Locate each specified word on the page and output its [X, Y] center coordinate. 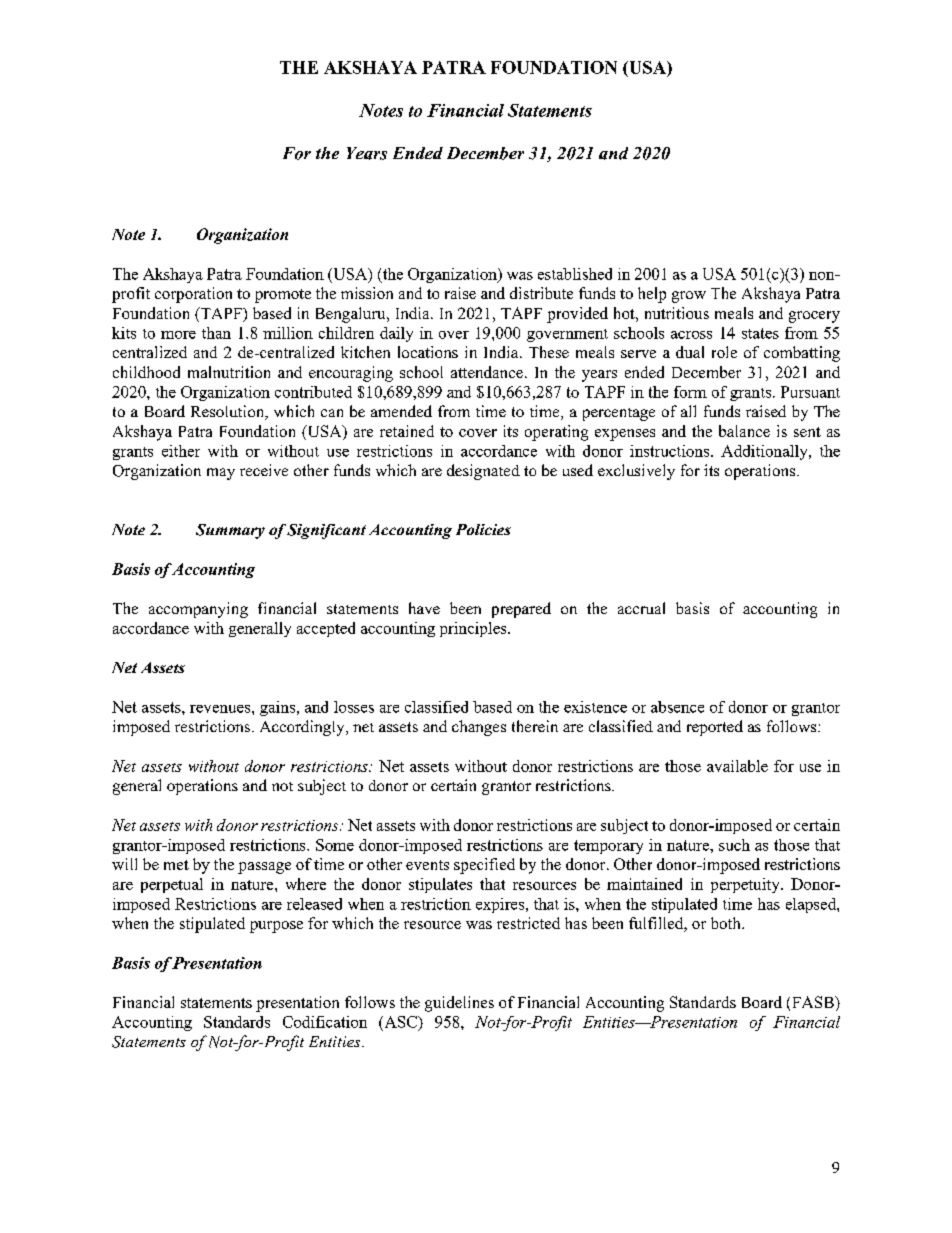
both [727, 923]
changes [479, 728]
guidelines [459, 1004]
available [737, 766]
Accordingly [303, 728]
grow [689, 297]
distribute [541, 293]
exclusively [636, 472]
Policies [483, 529]
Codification [325, 1022]
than [216, 333]
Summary [230, 531]
